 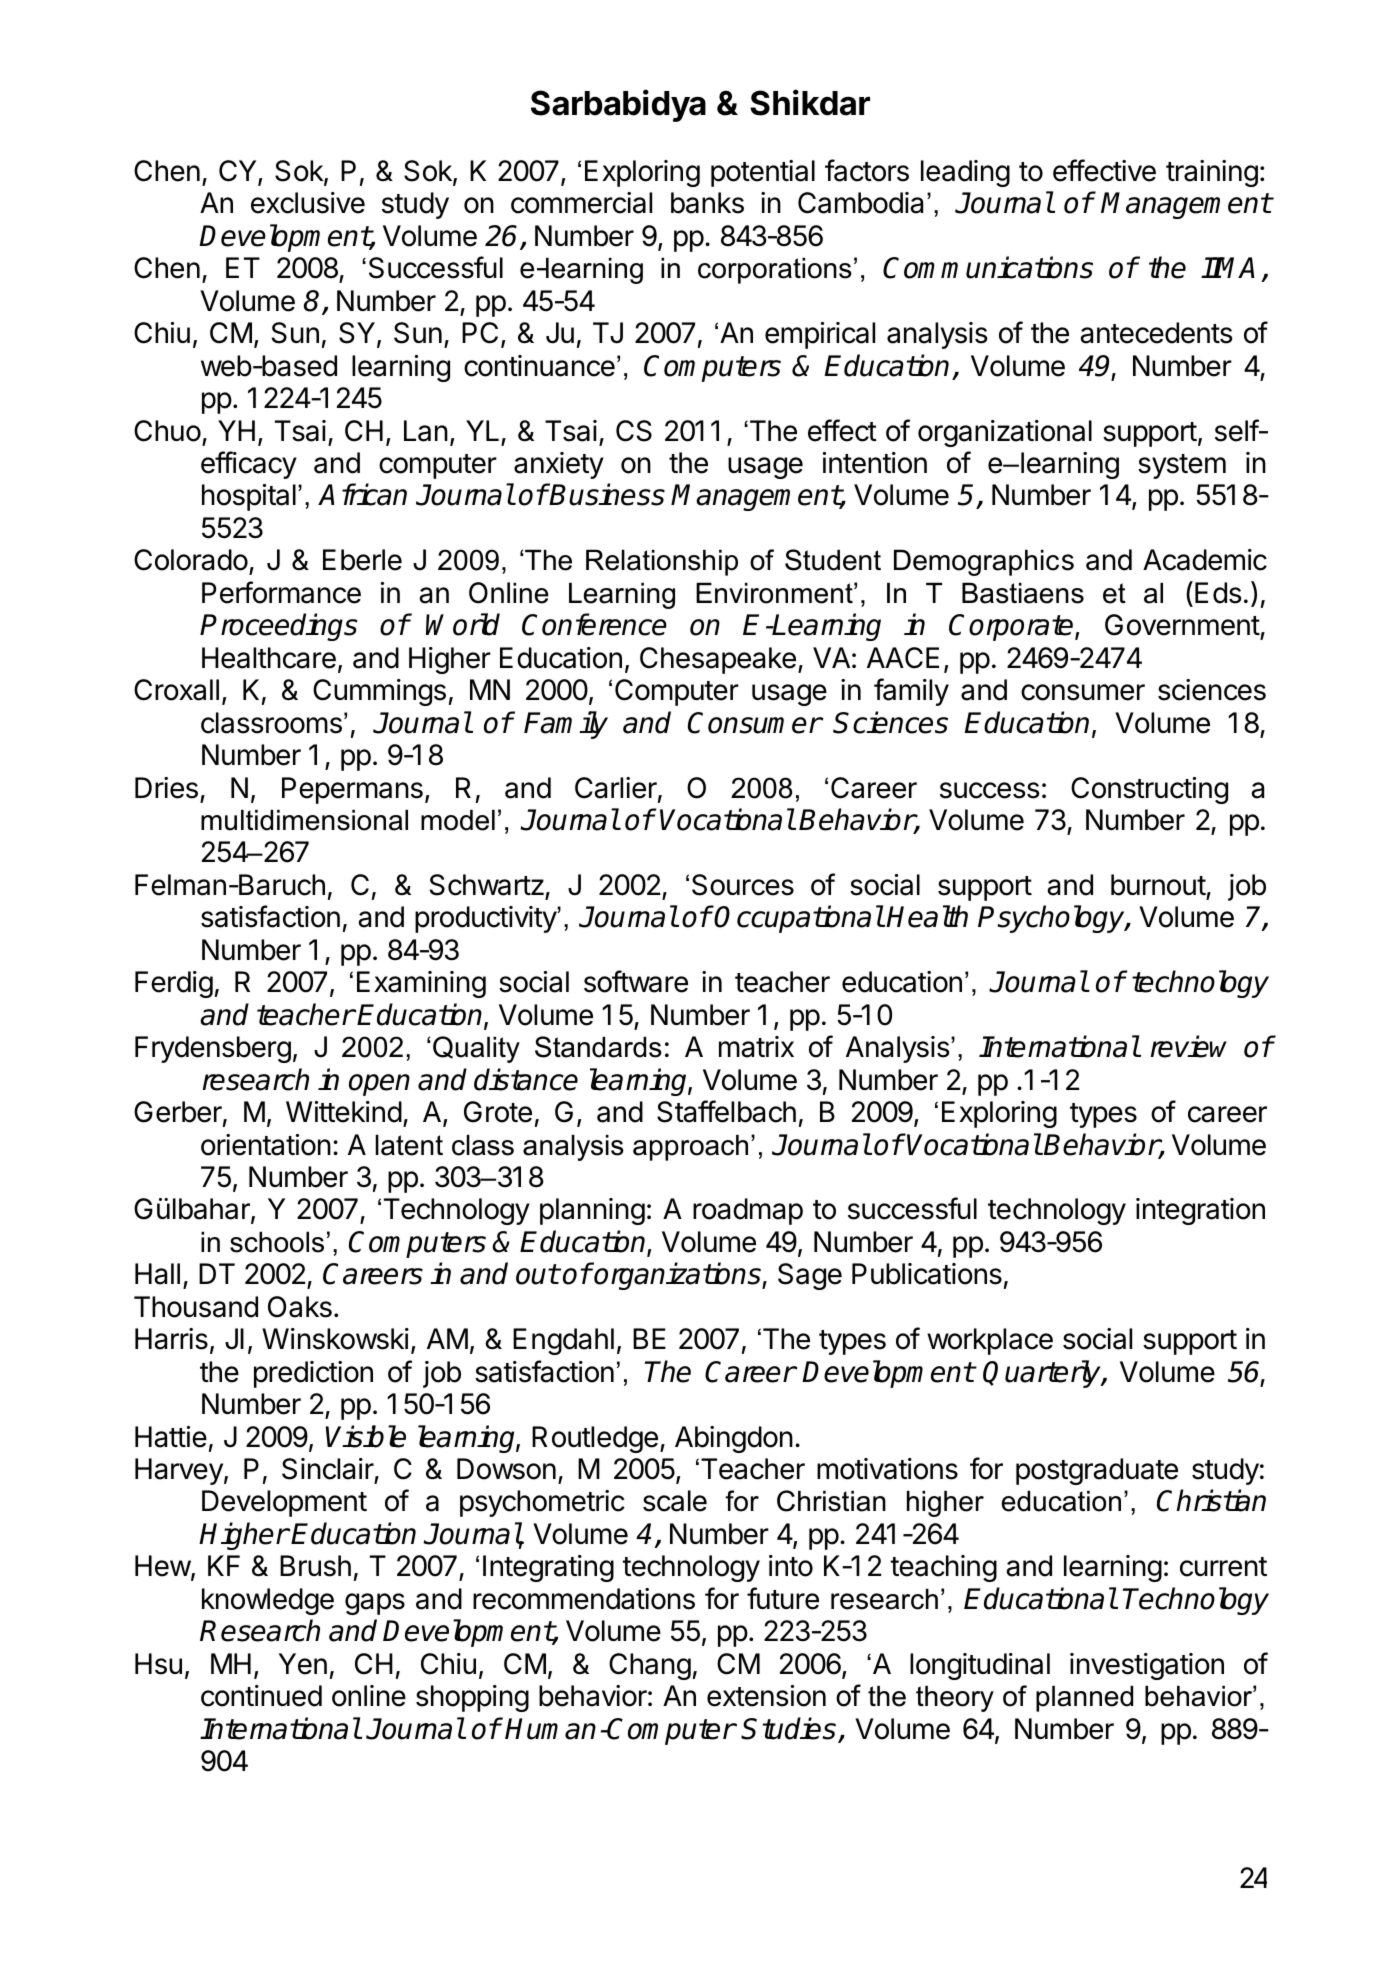 What do you see at coordinates (662, 562) in the page?
I see `Relationship` at bounding box center [662, 562].
